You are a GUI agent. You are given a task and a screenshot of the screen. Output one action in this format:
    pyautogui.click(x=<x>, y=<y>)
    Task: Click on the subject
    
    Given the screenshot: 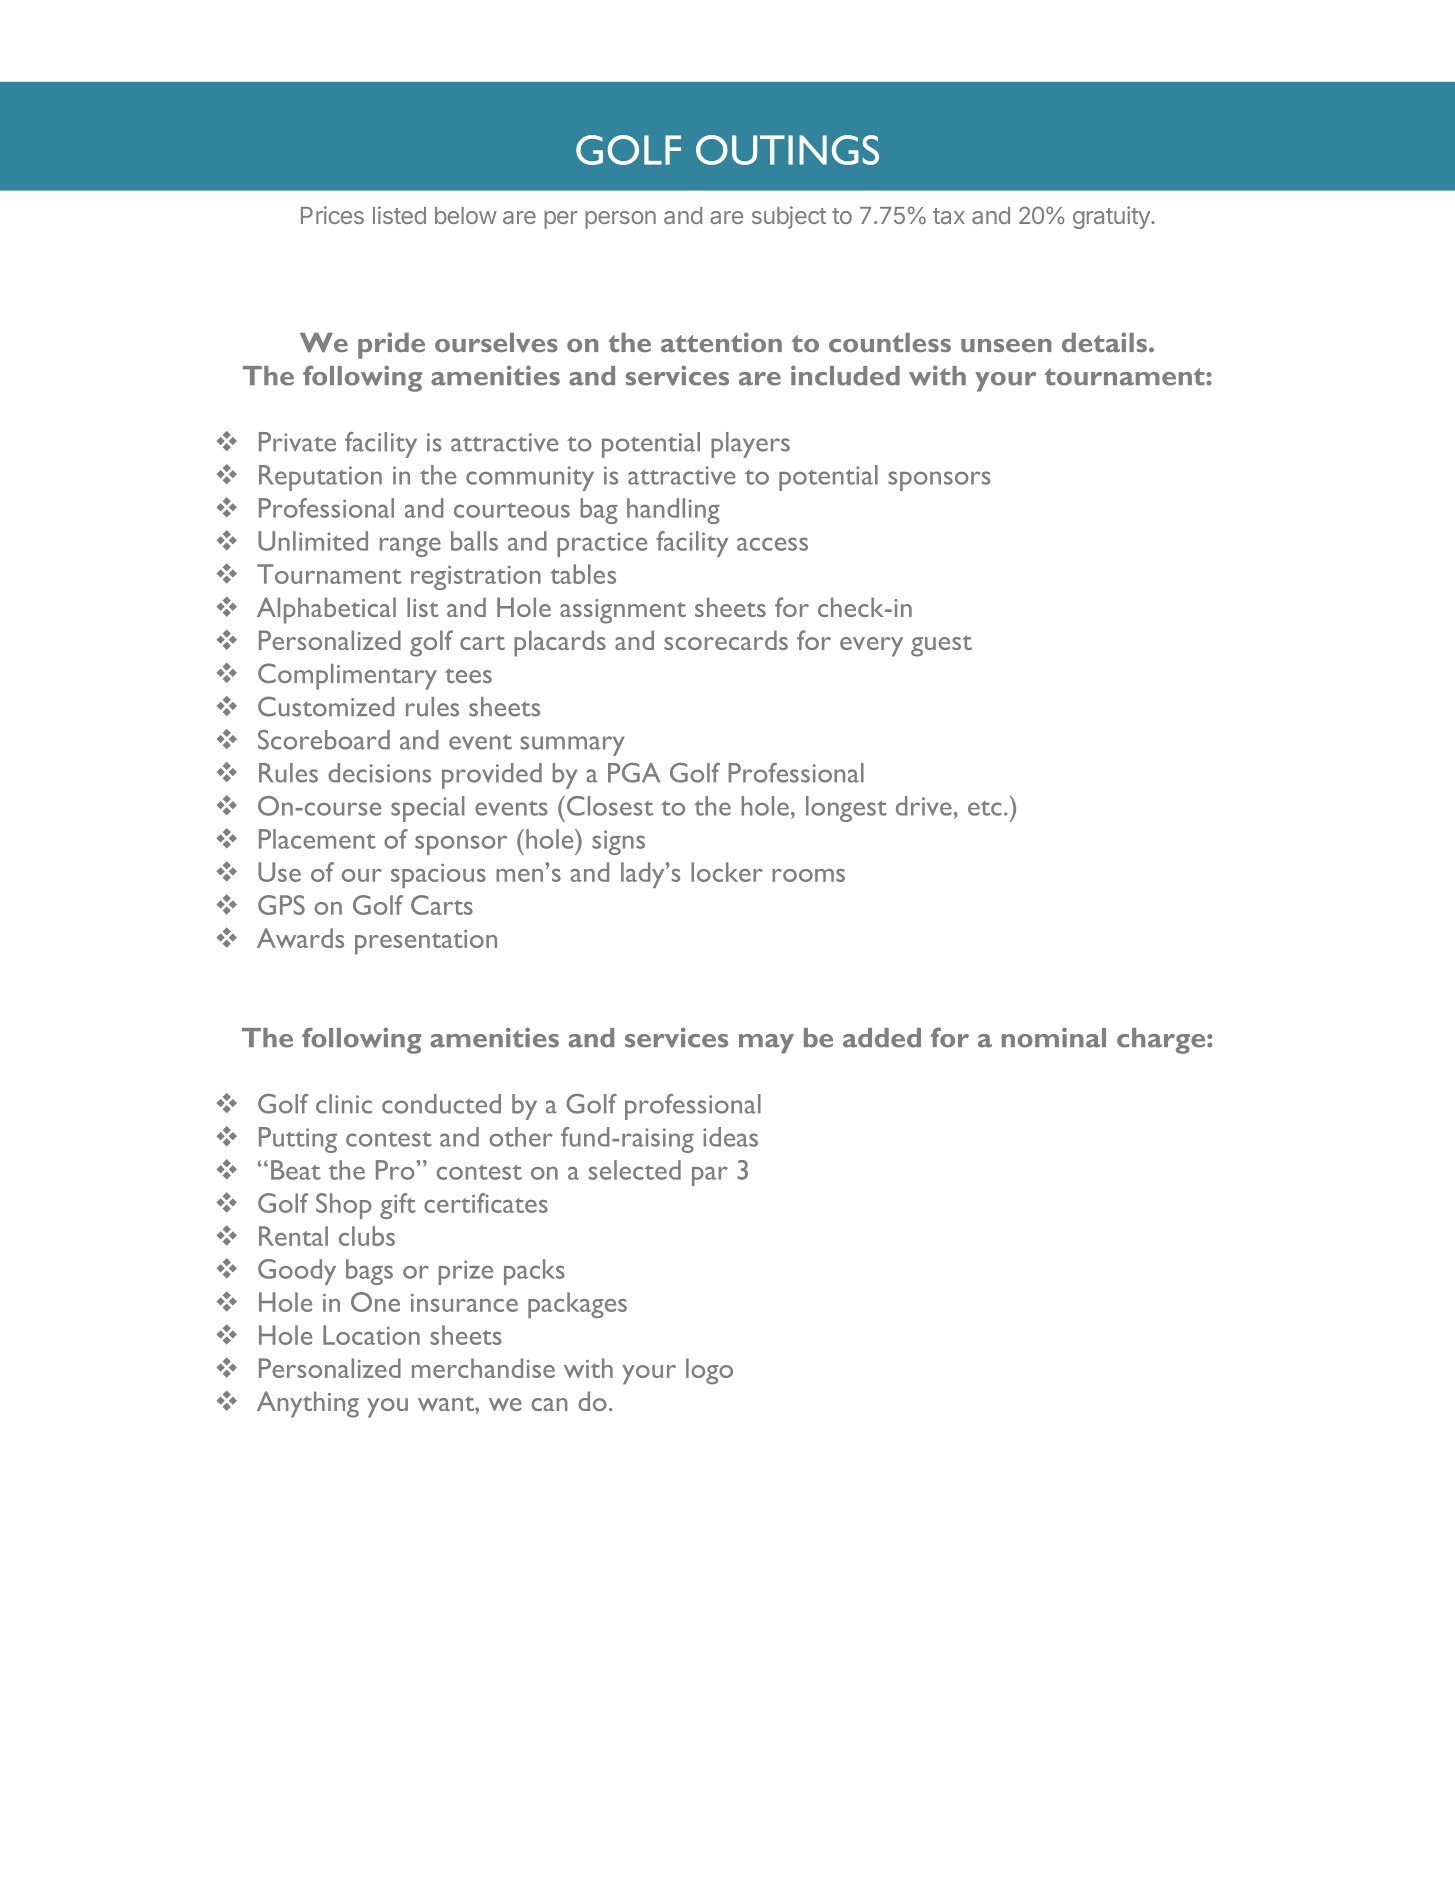 What is the action you would take?
    pyautogui.click(x=789, y=217)
